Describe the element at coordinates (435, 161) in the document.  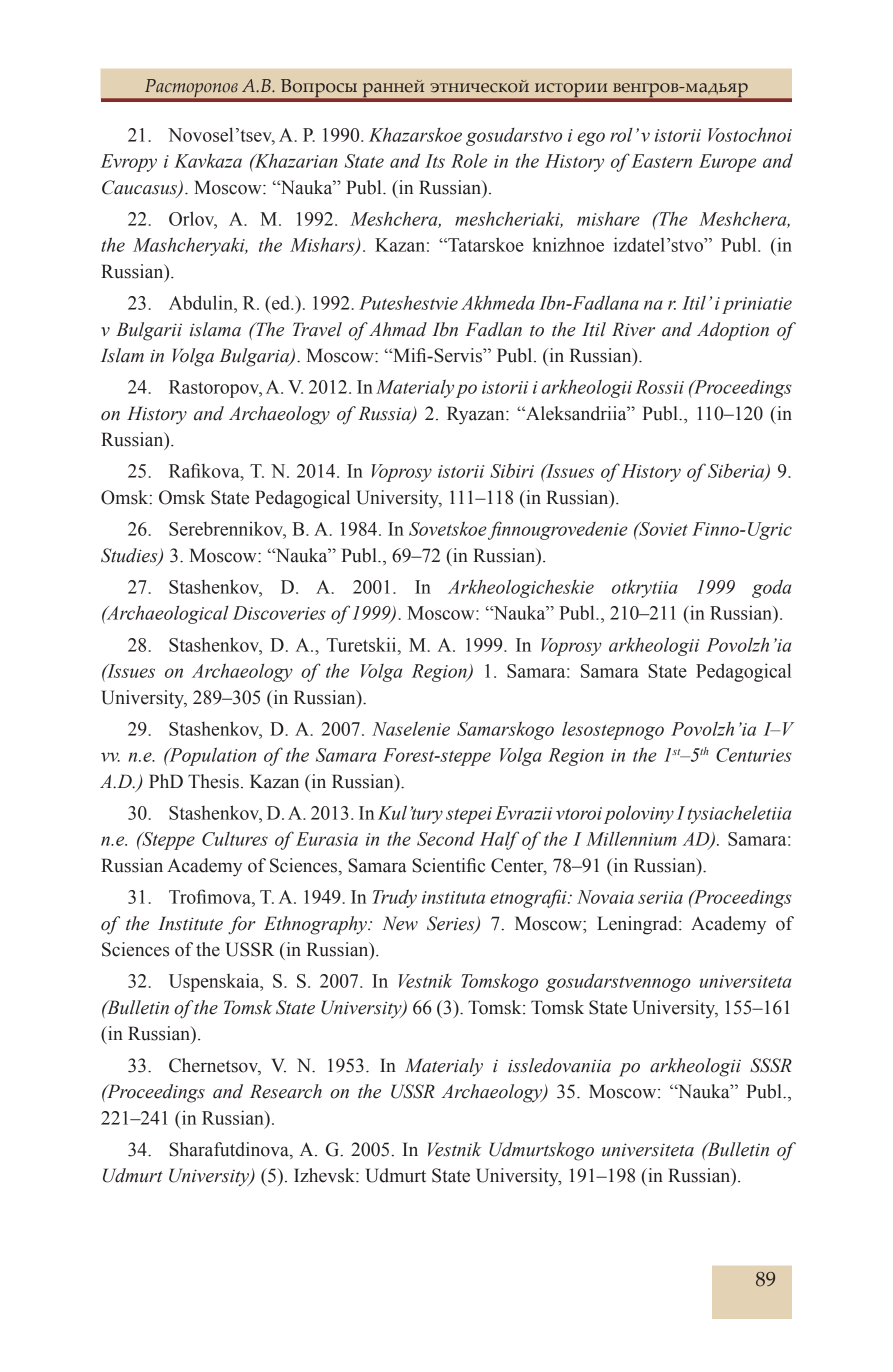
I see `Its` at that location.
